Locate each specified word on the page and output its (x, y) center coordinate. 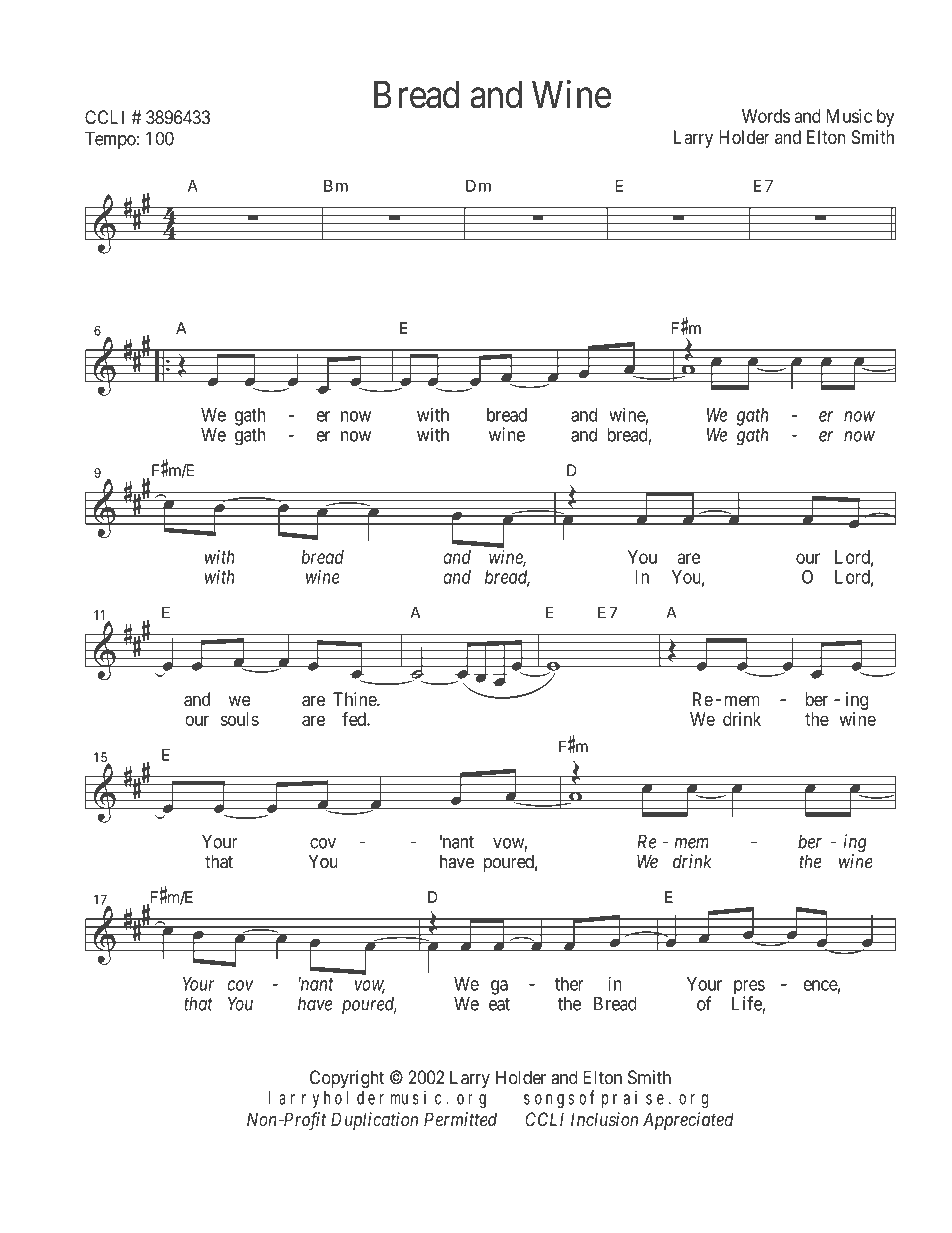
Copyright (347, 1079)
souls (240, 719)
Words (766, 116)
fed (355, 719)
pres (749, 988)
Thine (355, 699)
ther (569, 984)
